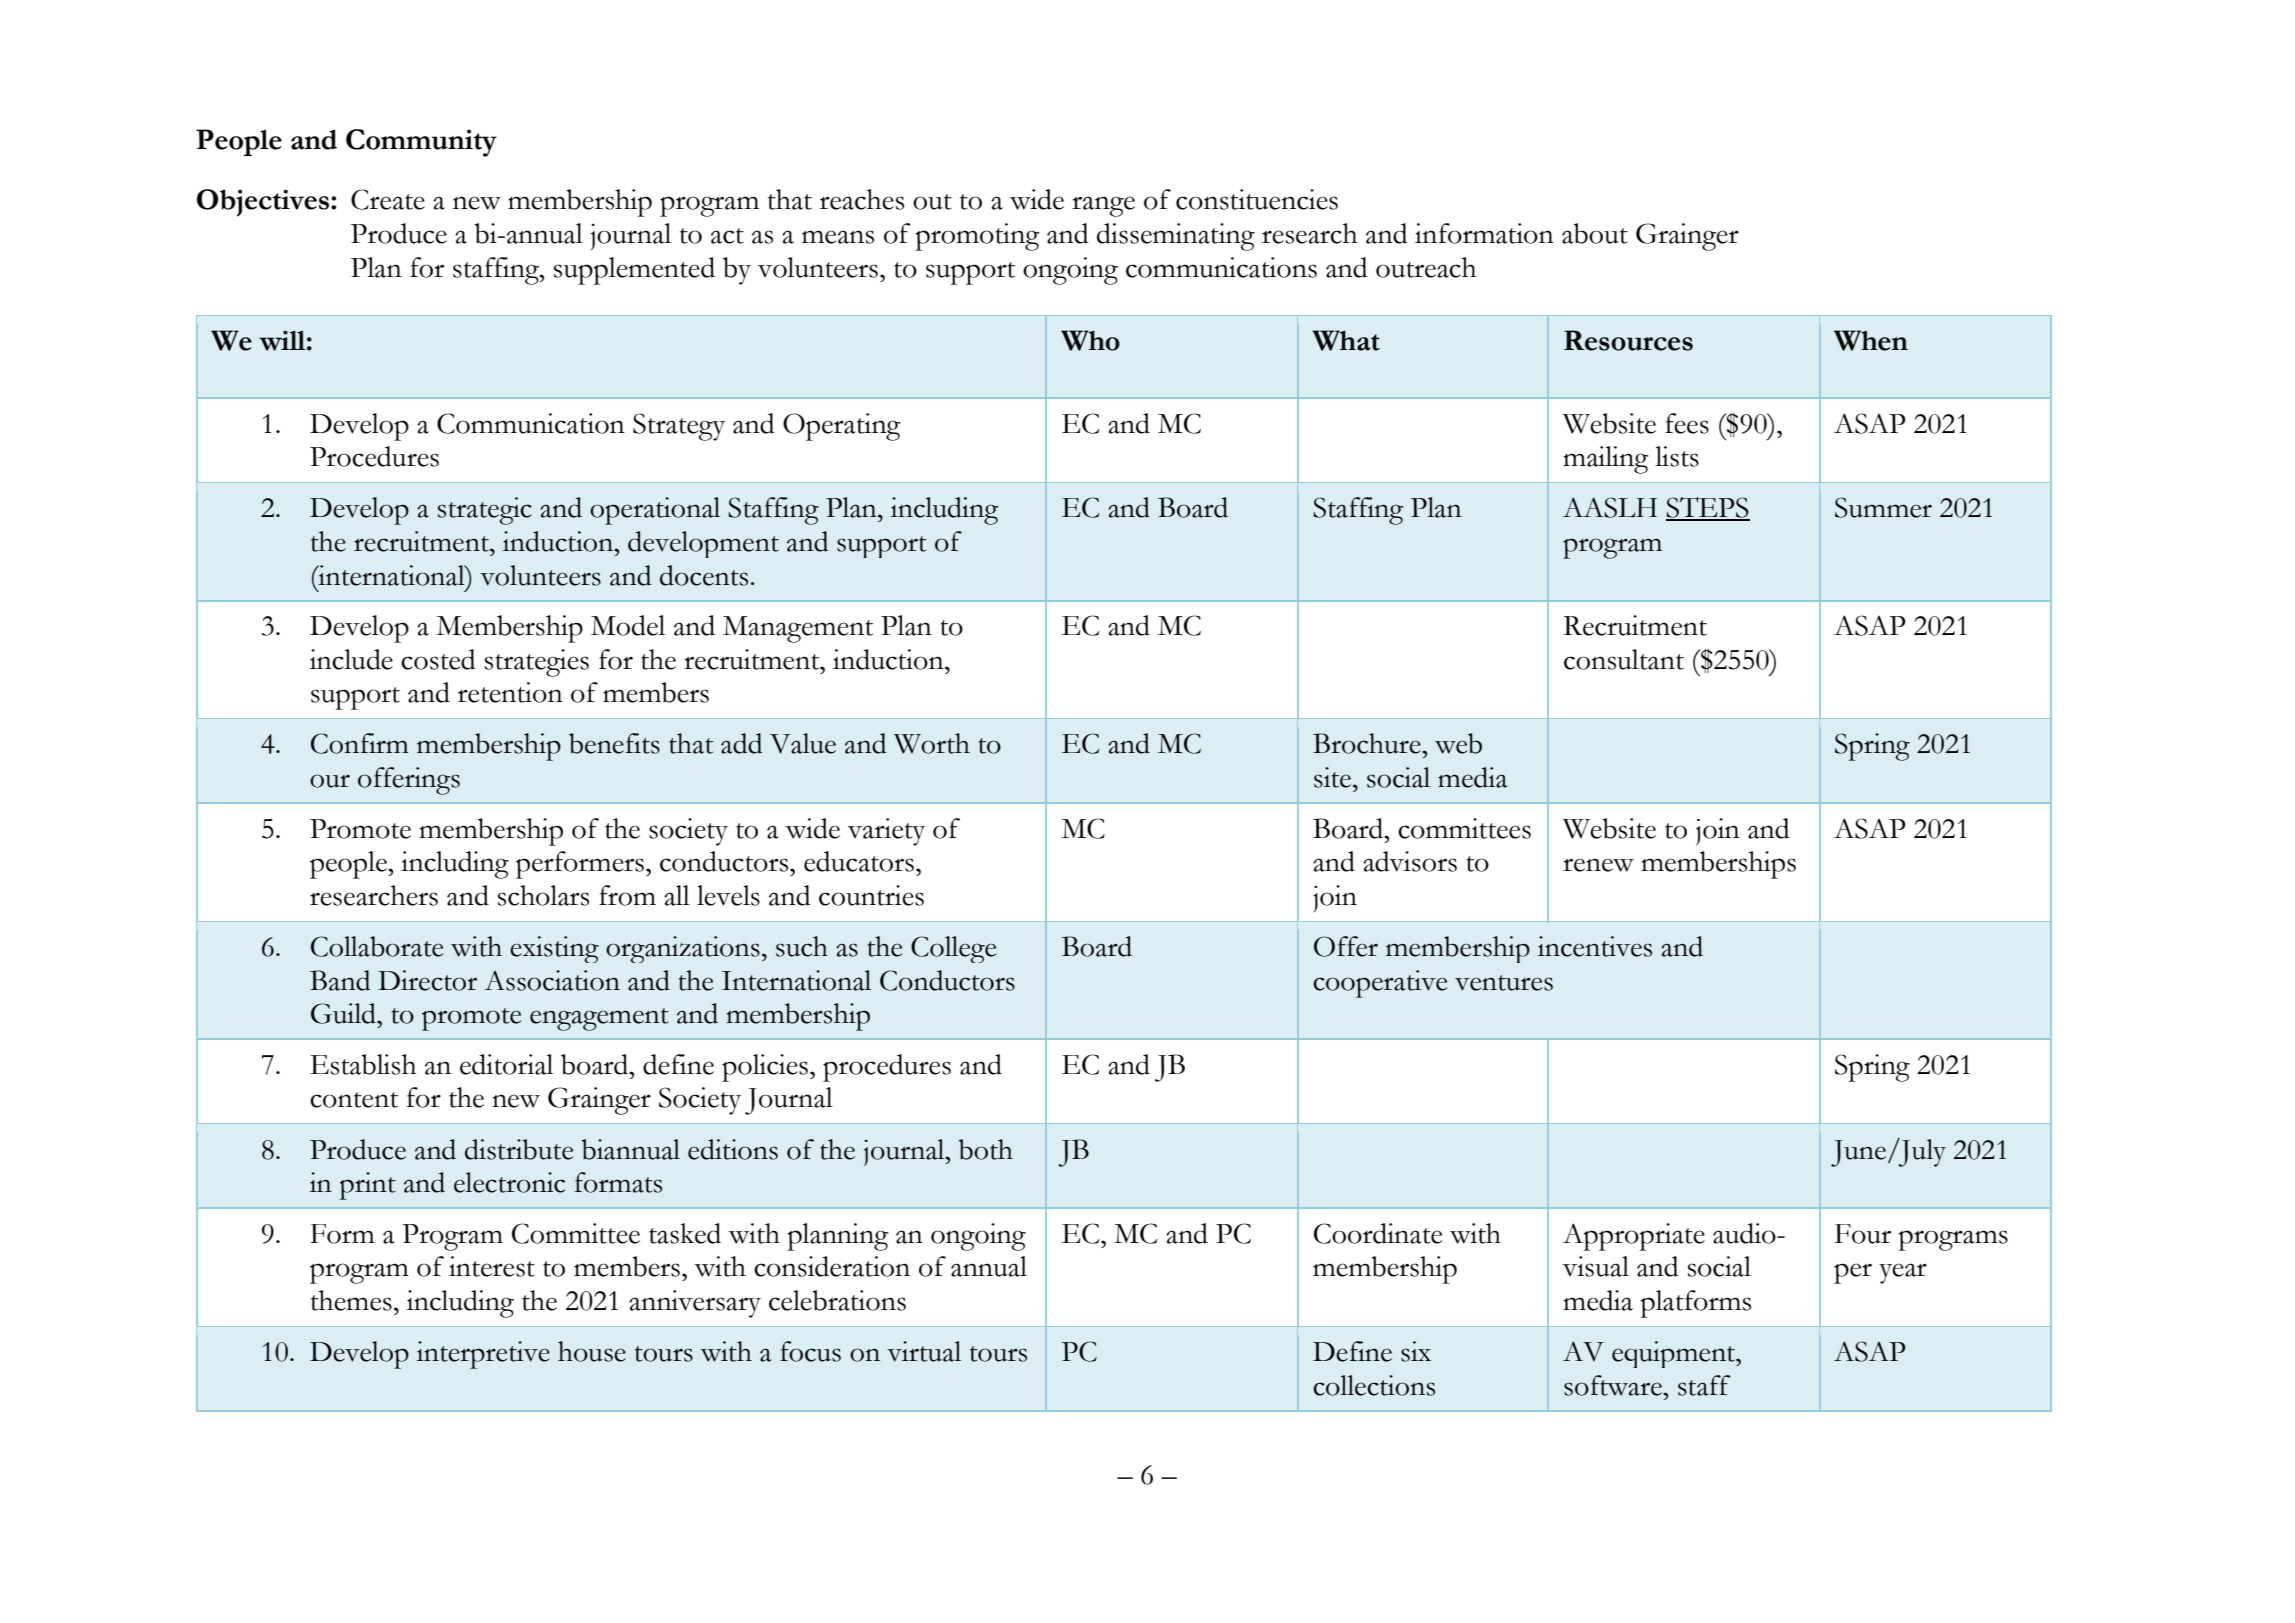  Describe the element at coordinates (543, 895) in the image. I see `scholars` at that location.
